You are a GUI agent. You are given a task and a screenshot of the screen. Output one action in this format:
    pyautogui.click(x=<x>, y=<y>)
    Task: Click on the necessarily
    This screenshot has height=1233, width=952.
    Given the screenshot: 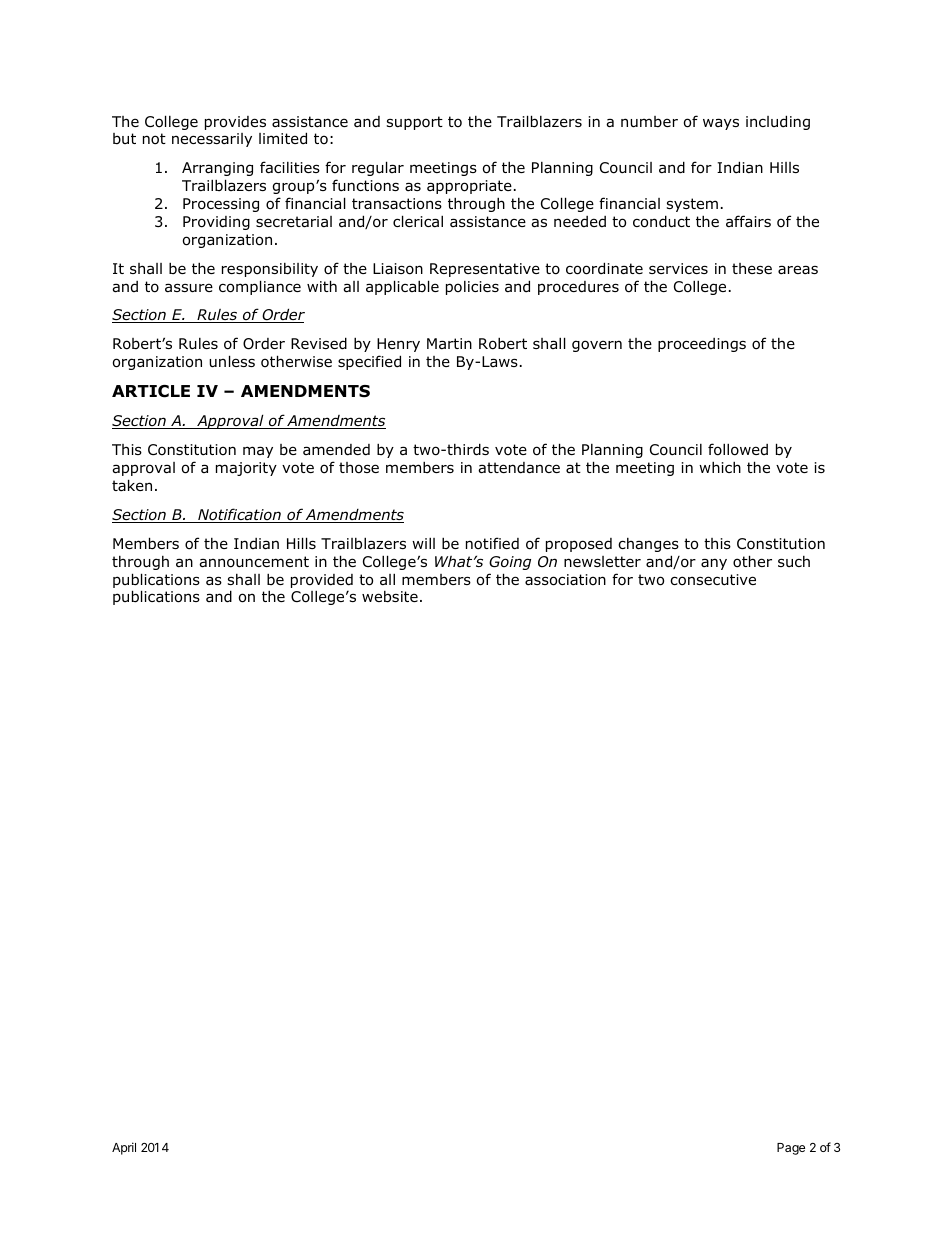 What is the action you would take?
    pyautogui.click(x=212, y=140)
